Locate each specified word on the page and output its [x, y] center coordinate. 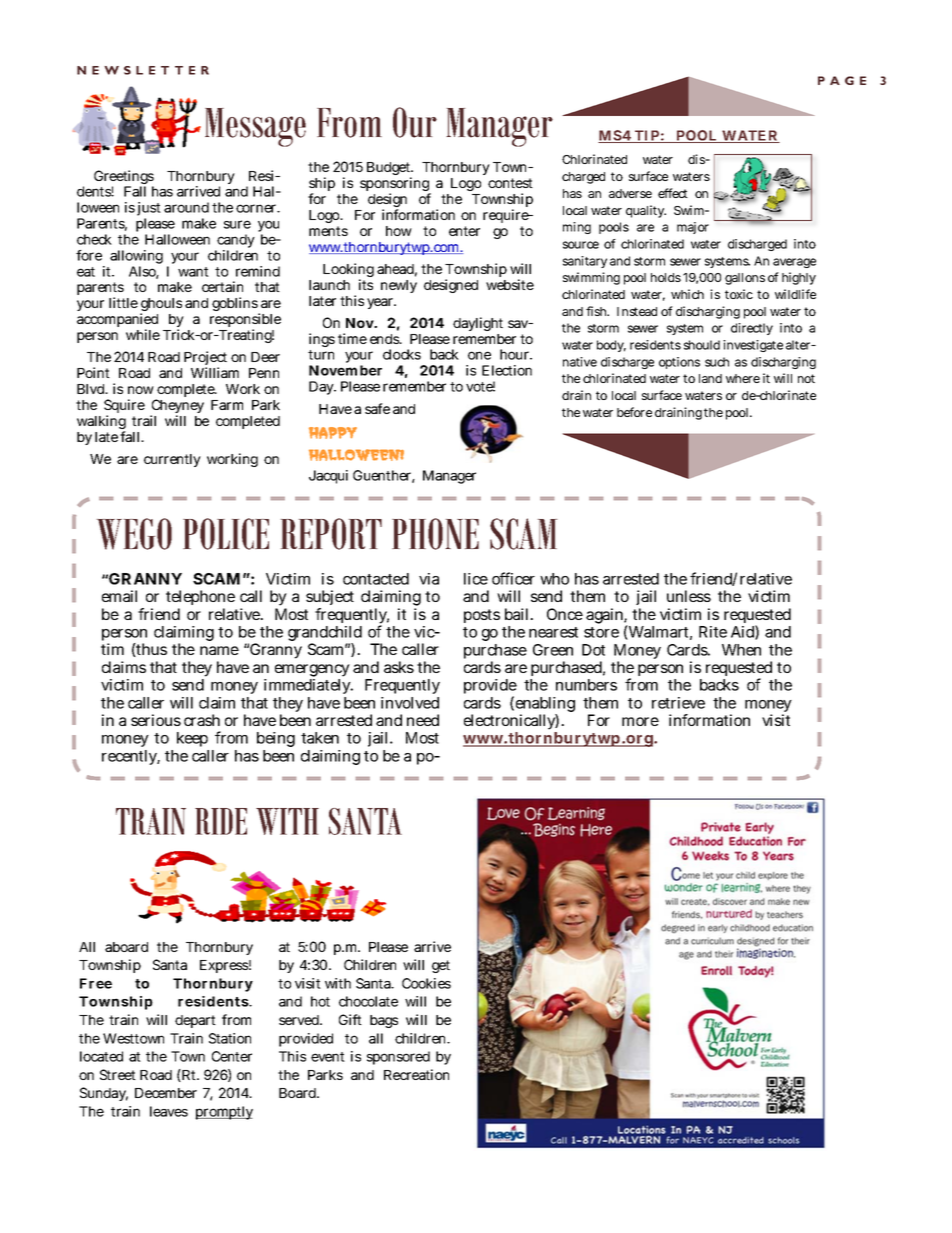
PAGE [842, 80]
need [423, 720]
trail [144, 420]
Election [507, 370]
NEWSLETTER [143, 70]
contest [510, 183]
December [166, 1093]
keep [192, 739]
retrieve [678, 703]
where [743, 378]
